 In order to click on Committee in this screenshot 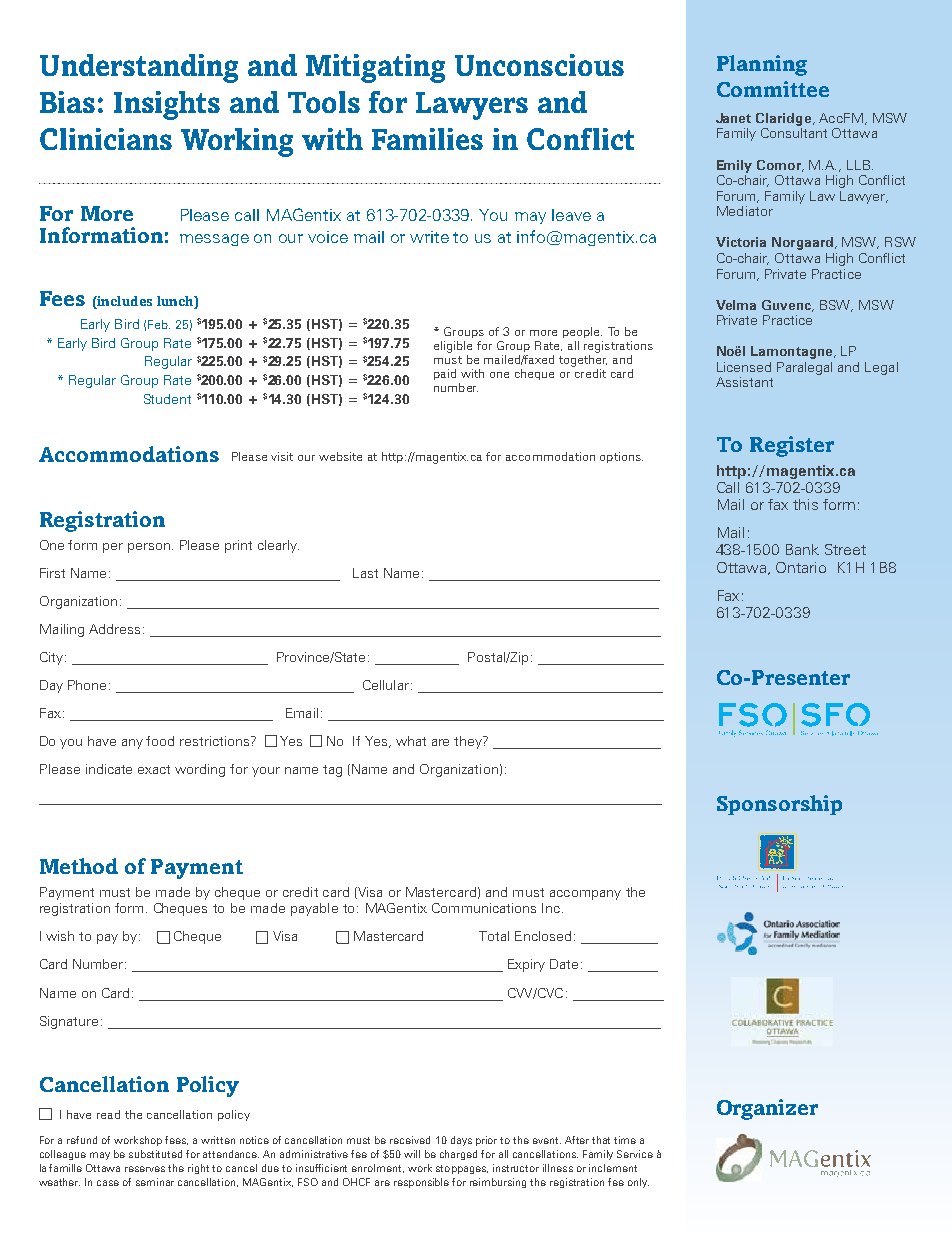, I will do `click(773, 89)`.
